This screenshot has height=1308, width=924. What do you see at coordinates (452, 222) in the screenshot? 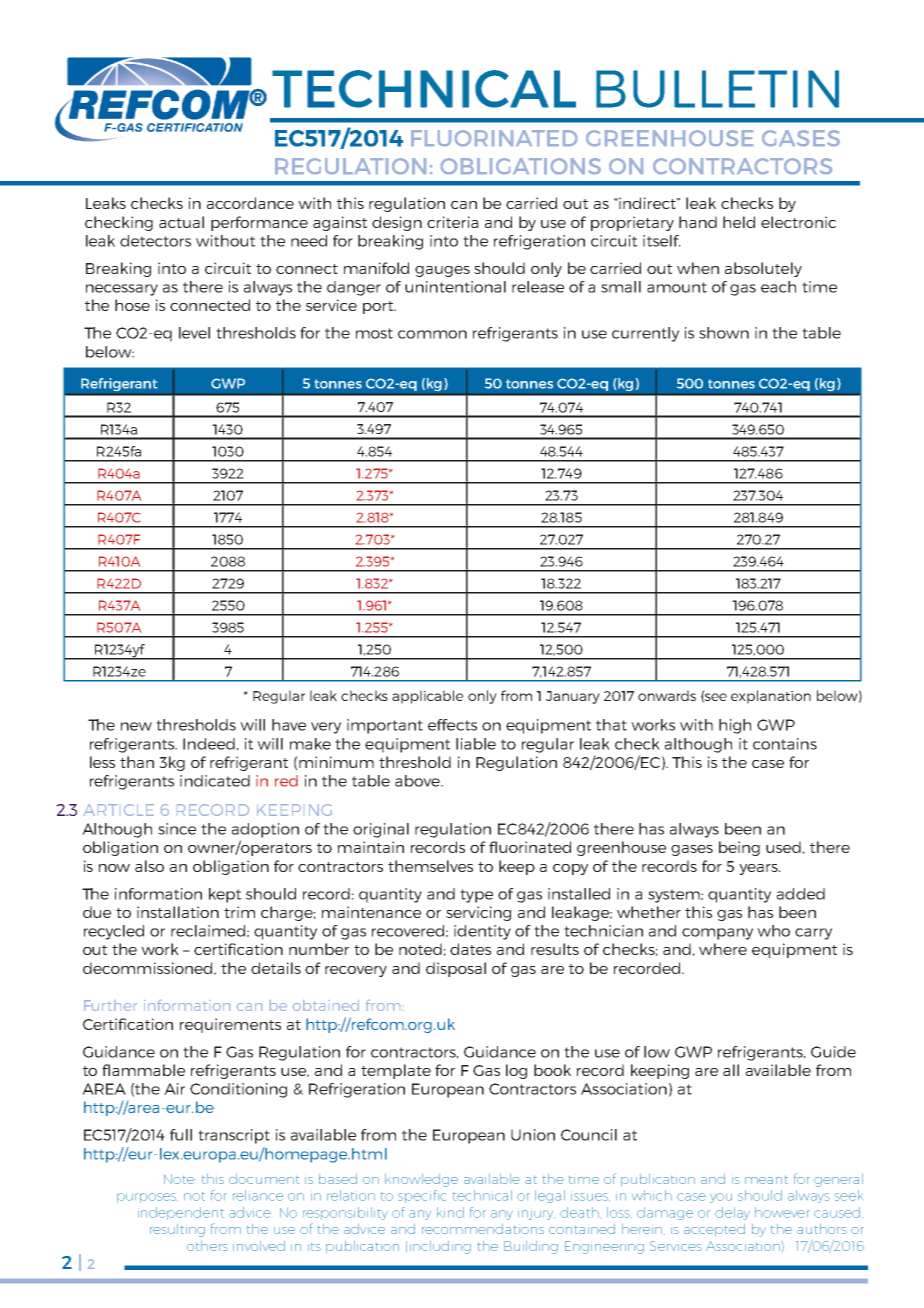
I see `criteria` at bounding box center [452, 222].
